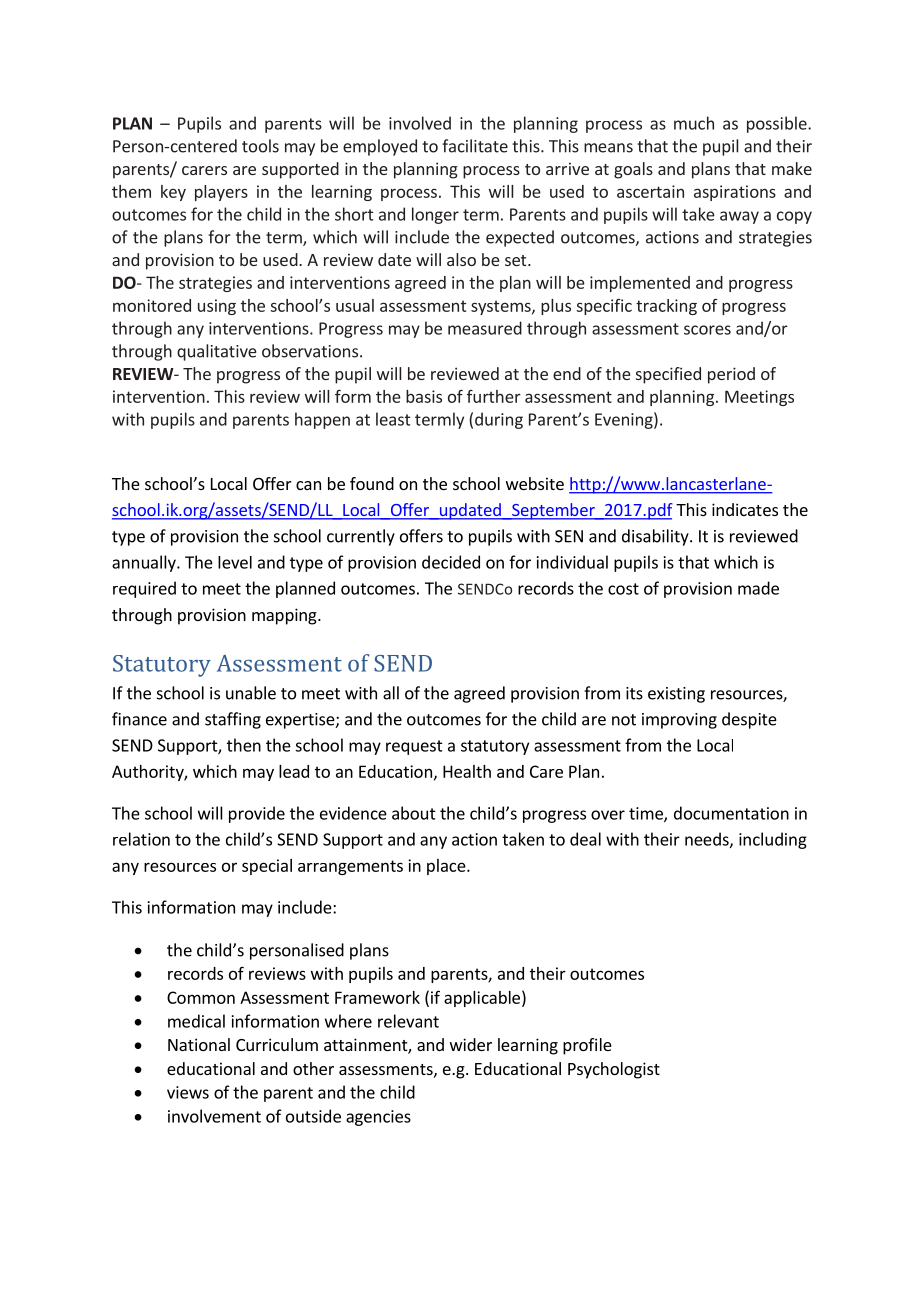  I want to click on including, so click(773, 840).
